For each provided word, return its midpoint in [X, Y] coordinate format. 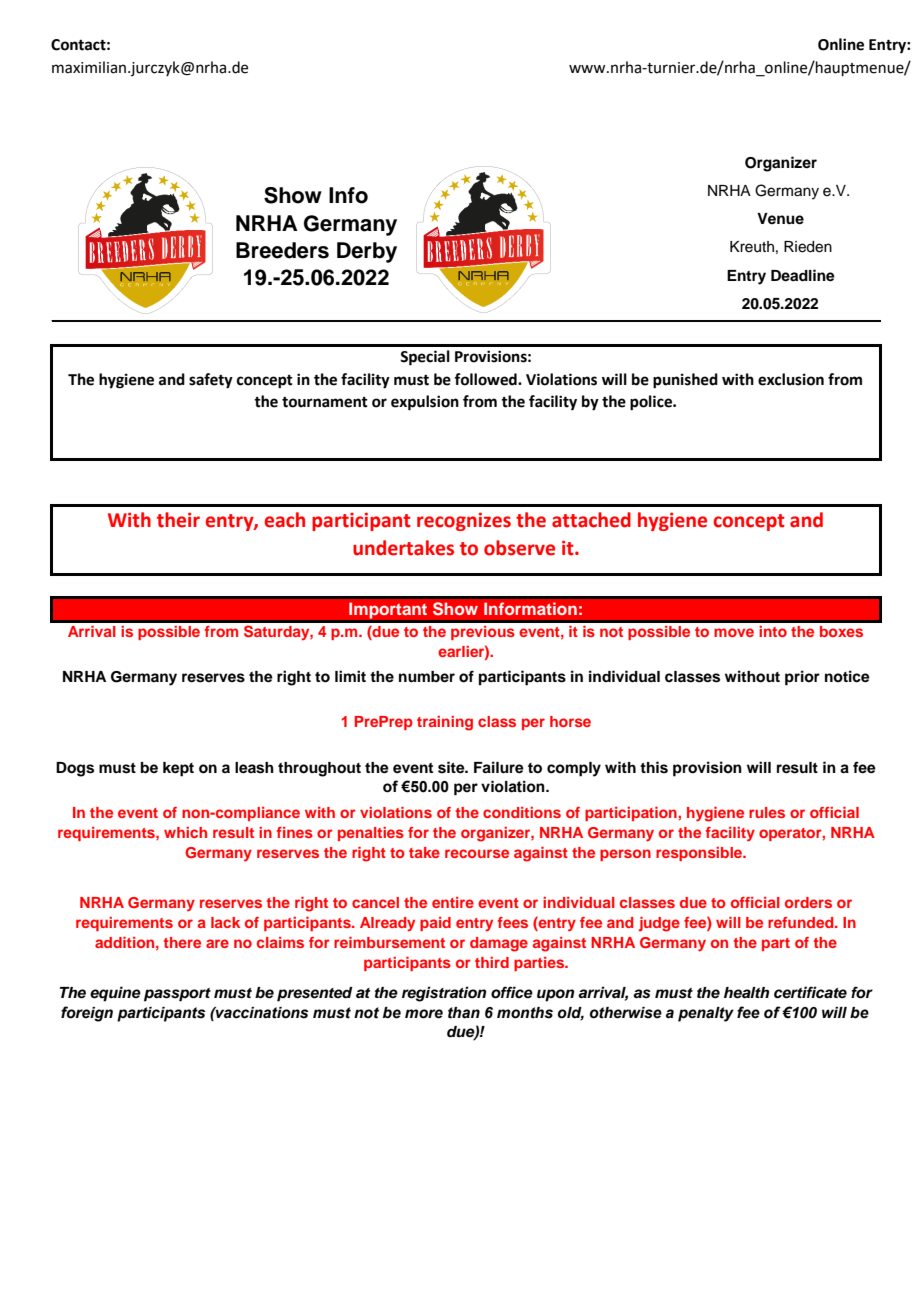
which [185, 832]
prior [802, 678]
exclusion [791, 379]
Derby [367, 252]
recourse [477, 853]
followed [486, 379]
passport [177, 995]
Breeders [282, 250]
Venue [780, 218]
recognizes [464, 521]
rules [767, 812]
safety [211, 381]
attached [591, 520]
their [178, 520]
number [427, 676]
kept [178, 769]
